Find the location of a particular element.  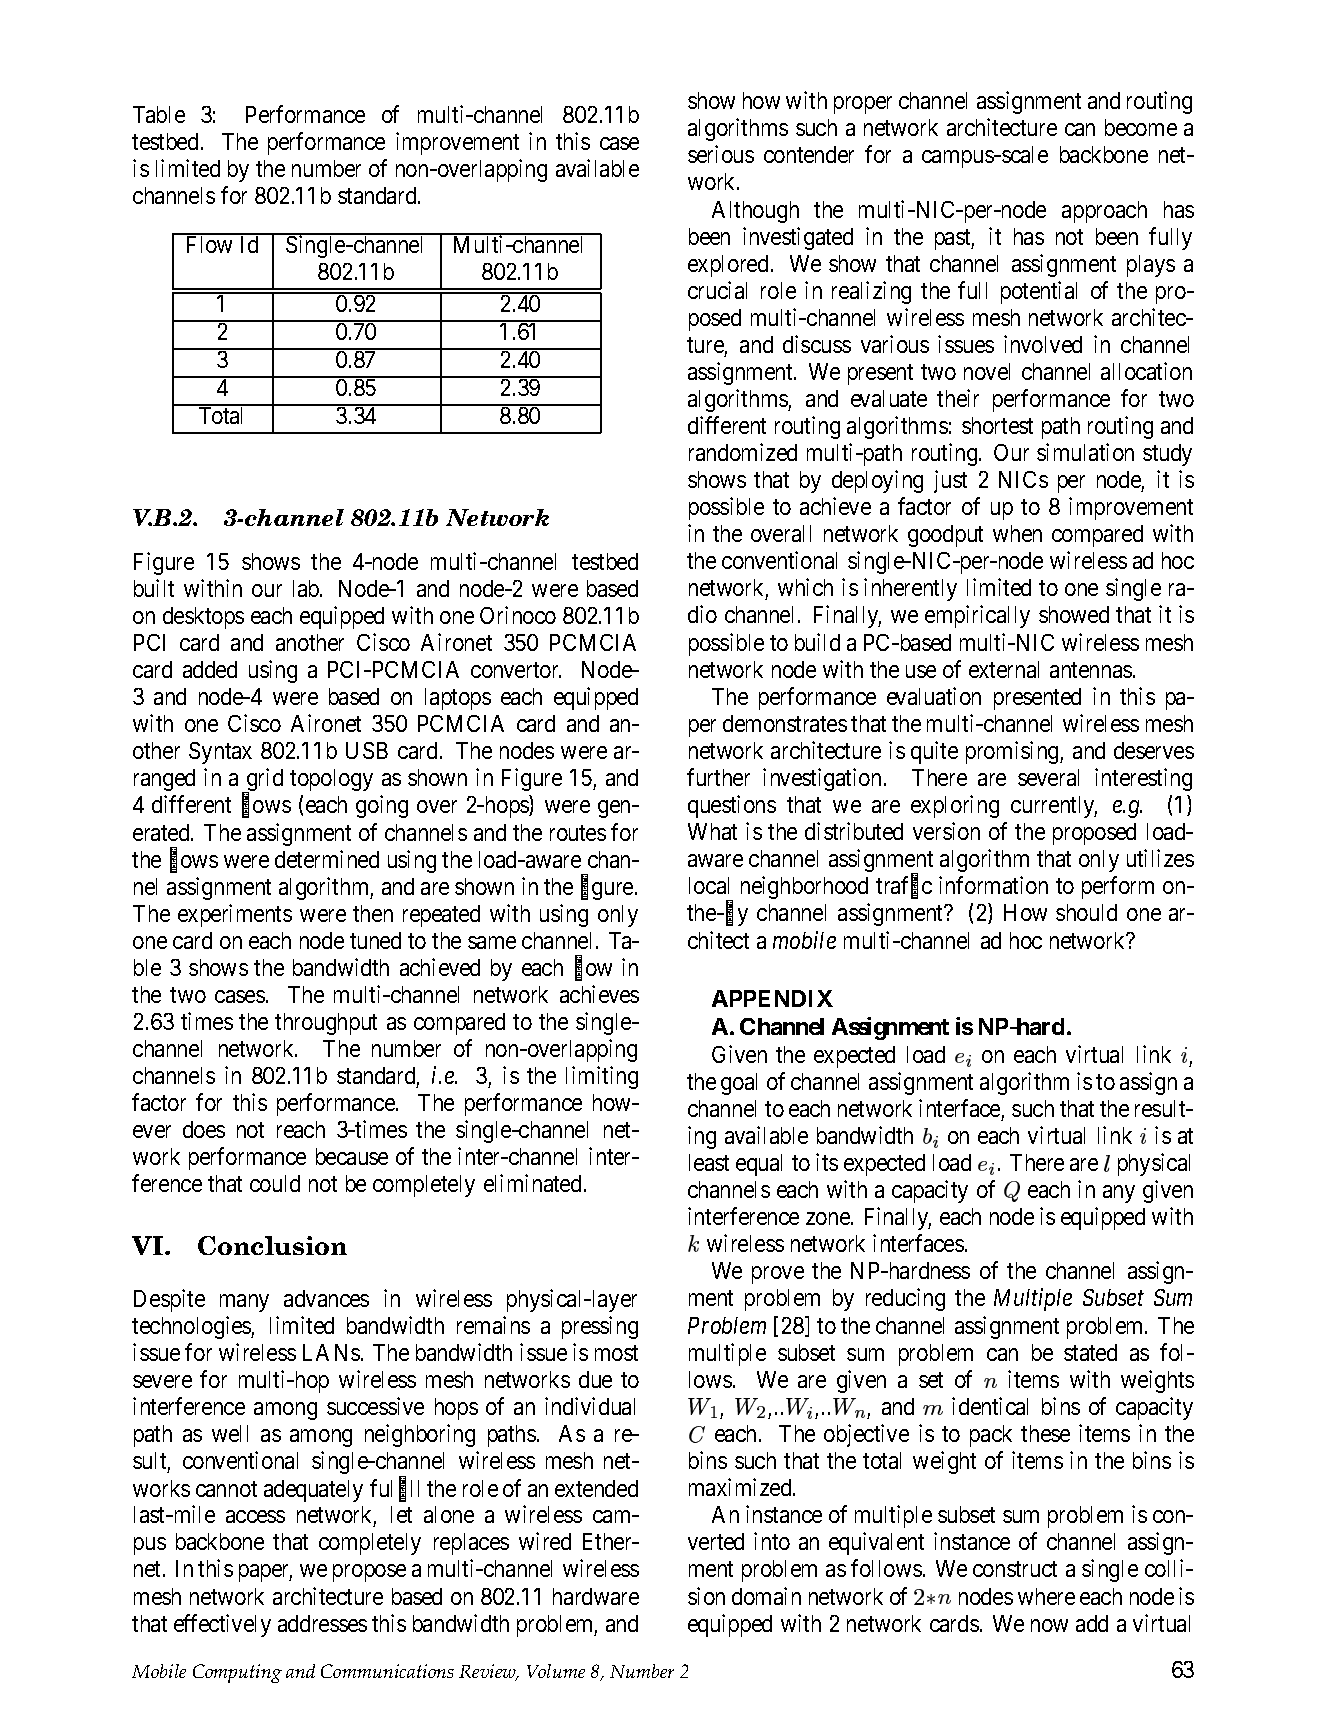

local is located at coordinates (709, 885).
